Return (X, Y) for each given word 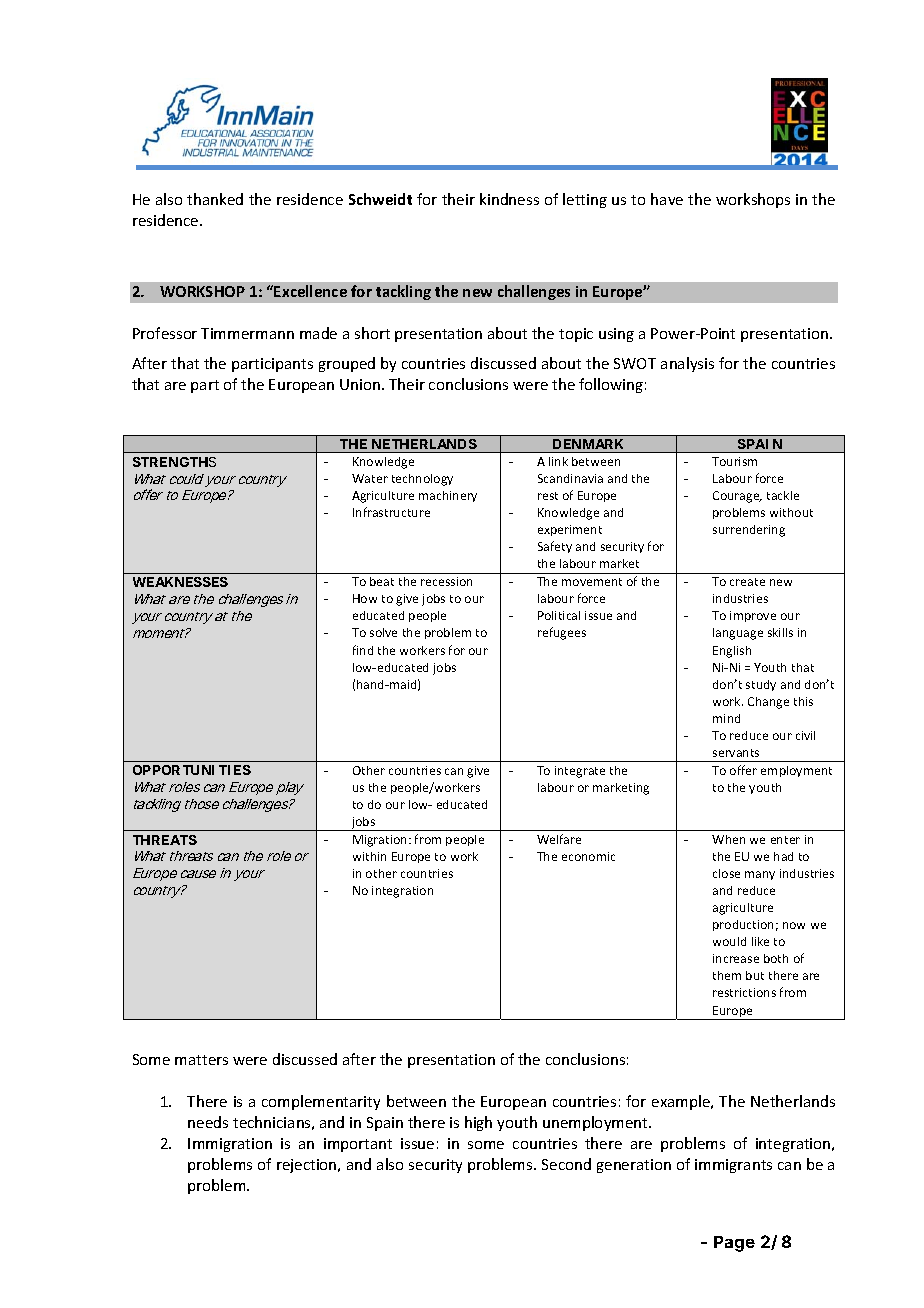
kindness (509, 199)
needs (208, 1122)
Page (734, 1244)
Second (566, 1164)
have (667, 199)
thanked (215, 199)
